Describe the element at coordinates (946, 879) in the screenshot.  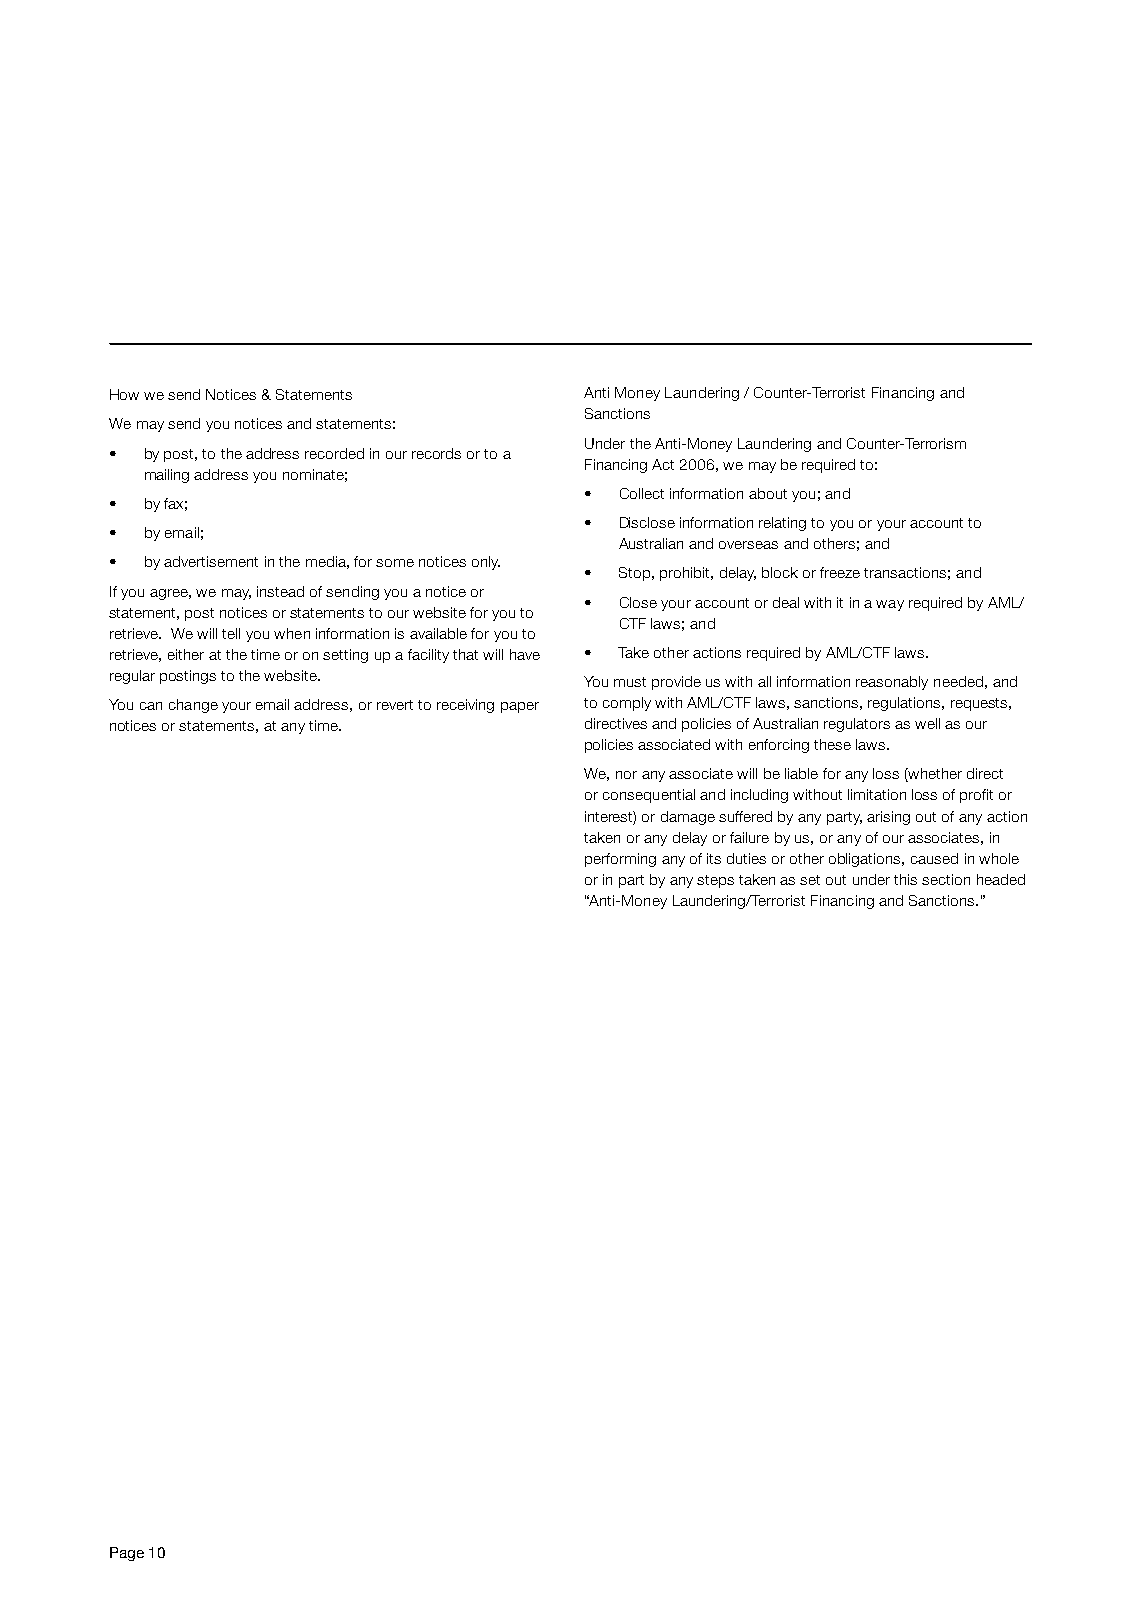
I see `section` at that location.
